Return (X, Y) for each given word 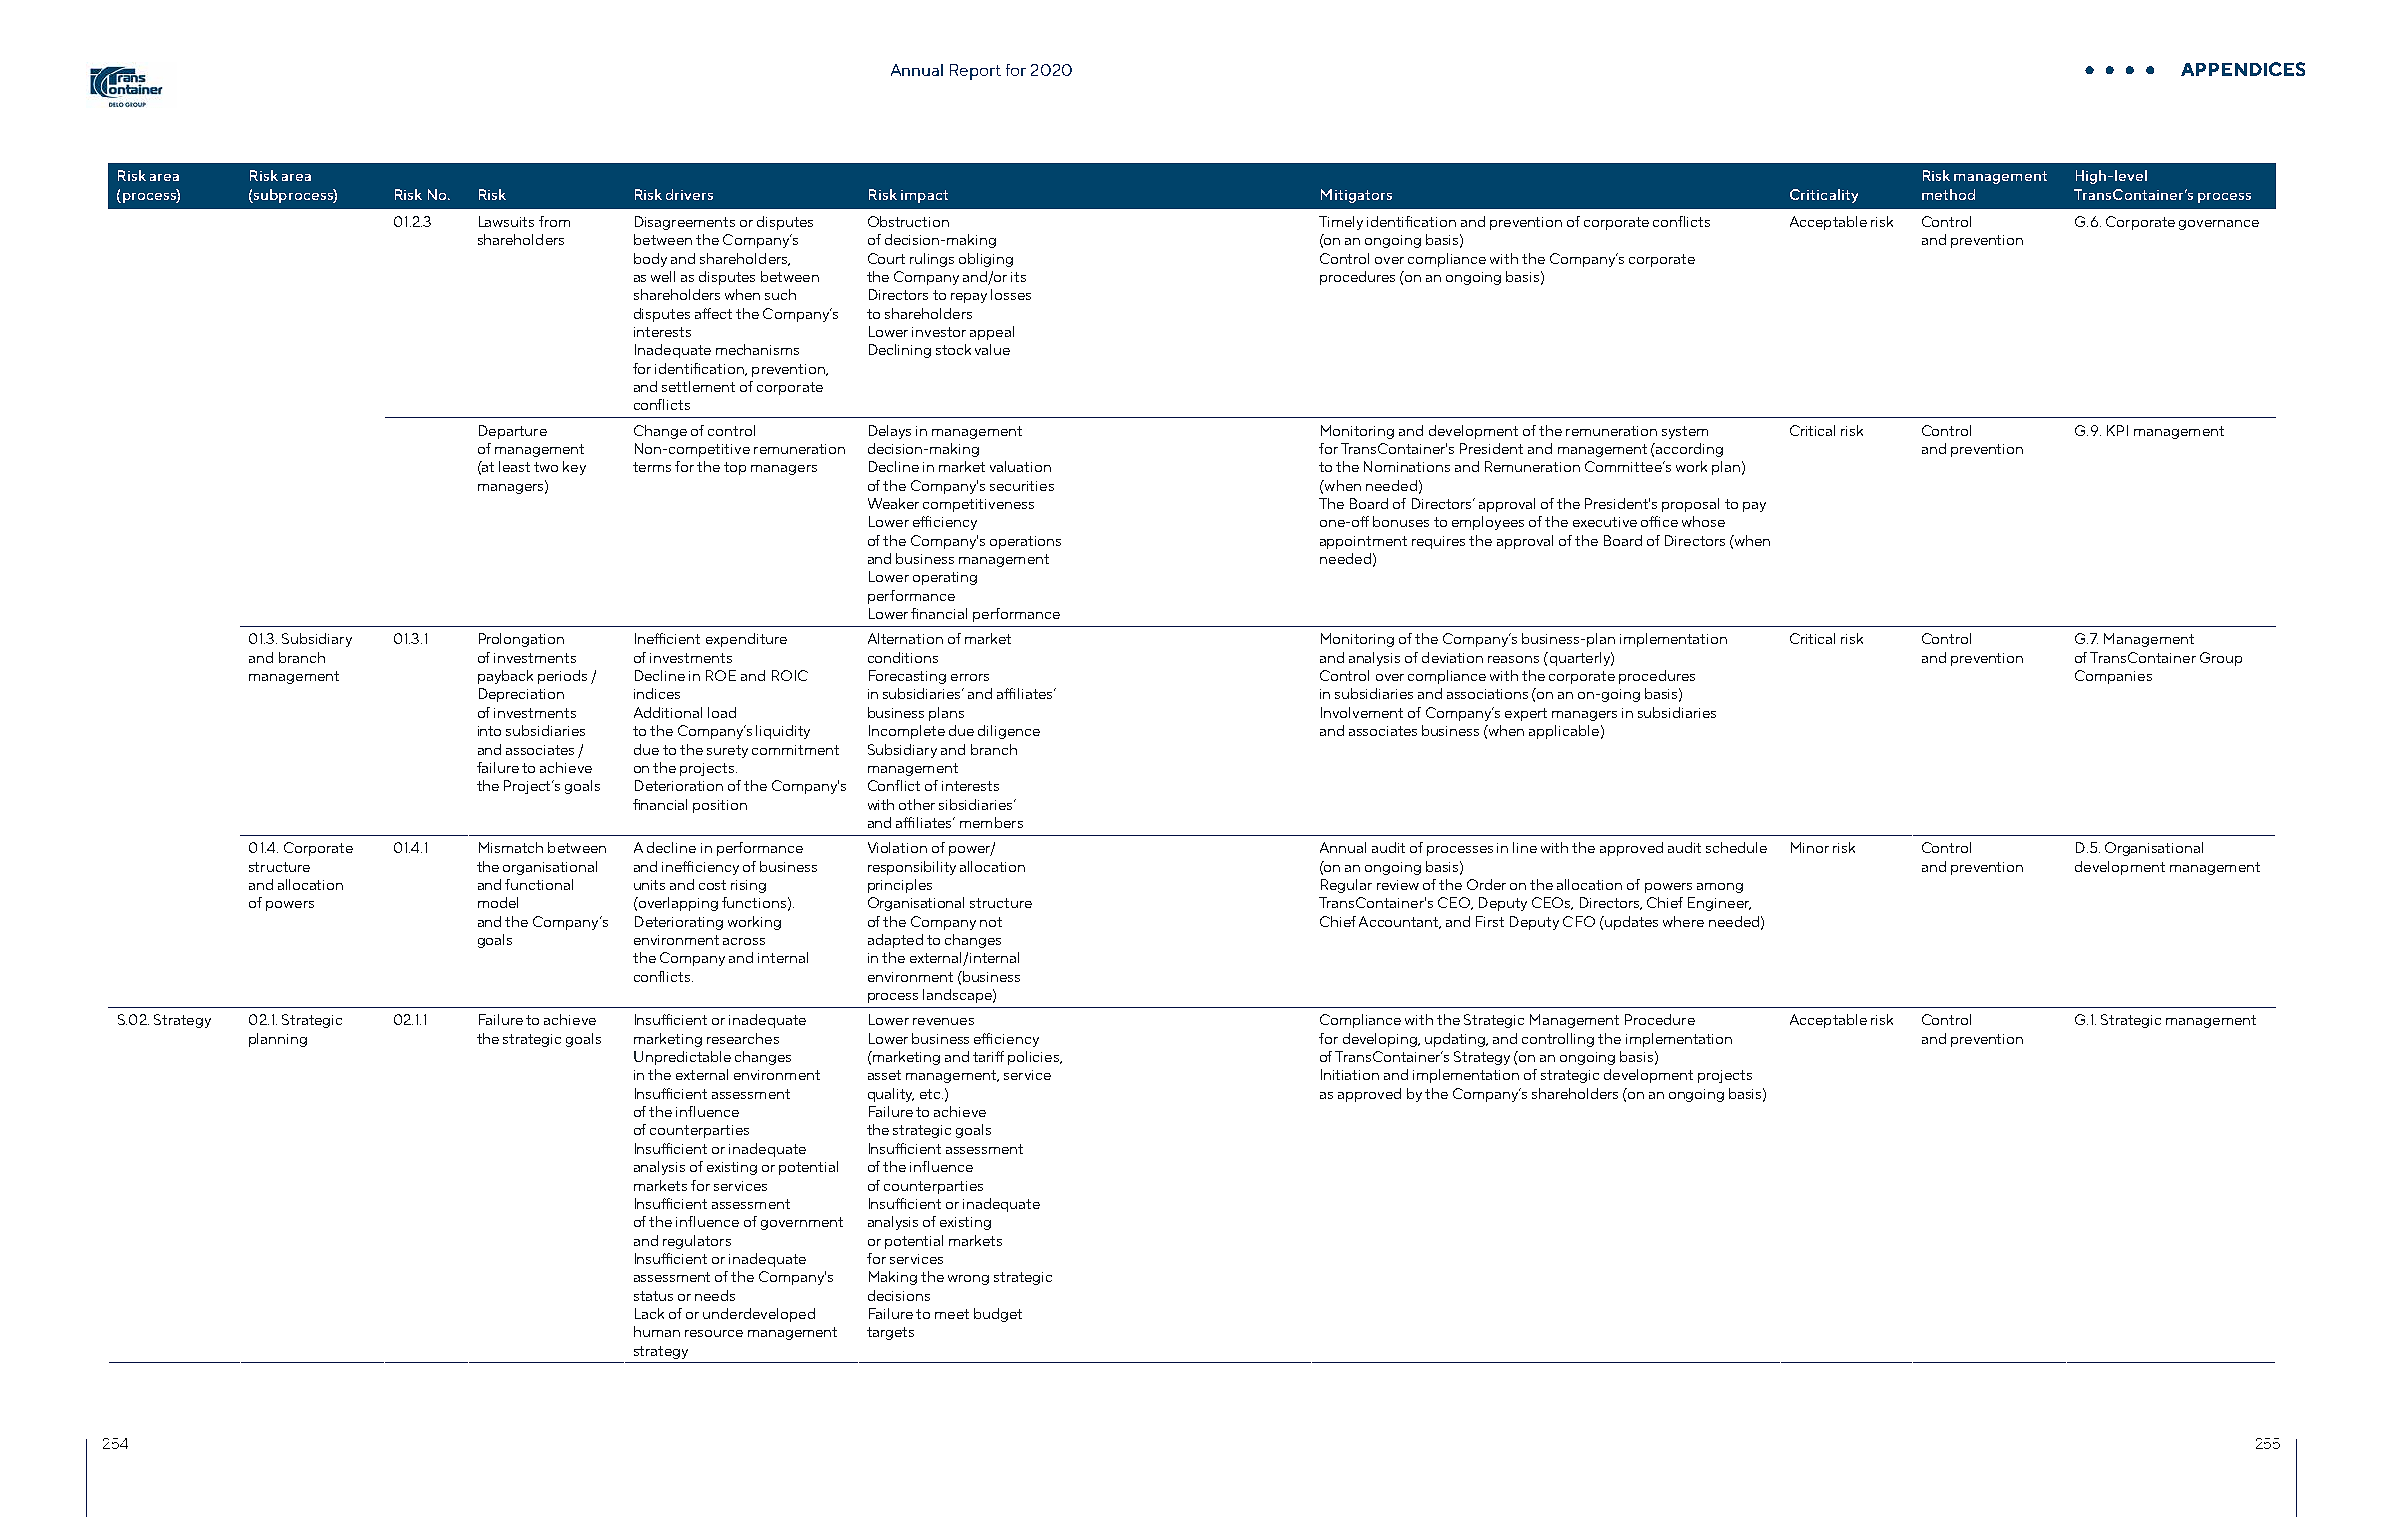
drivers (689, 194)
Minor (1810, 847)
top (735, 468)
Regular (1346, 886)
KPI (2117, 430)
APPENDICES (2243, 69)
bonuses (1401, 521)
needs (715, 1295)
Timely (1341, 223)
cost (712, 885)
